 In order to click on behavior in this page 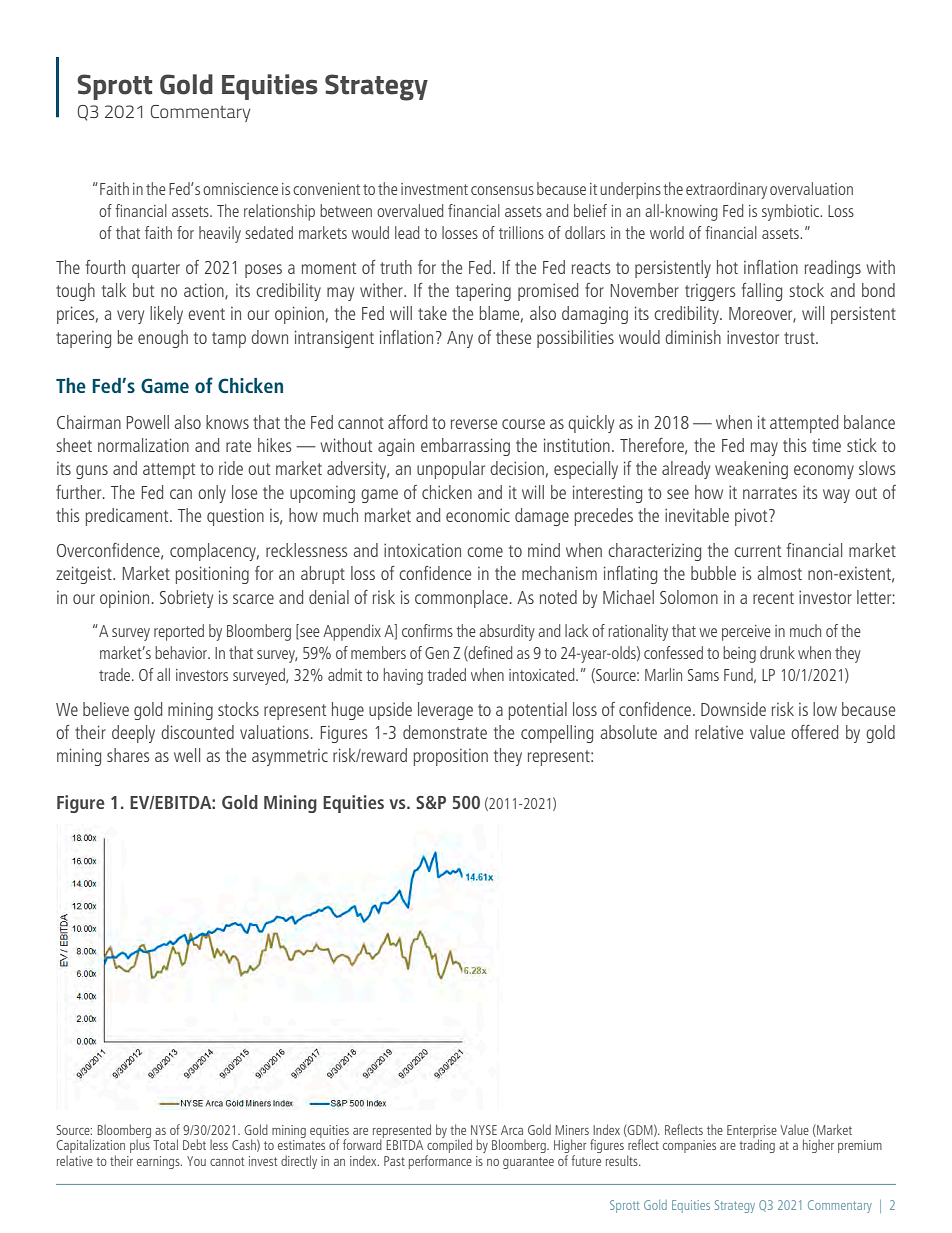, I will do `click(182, 652)`.
